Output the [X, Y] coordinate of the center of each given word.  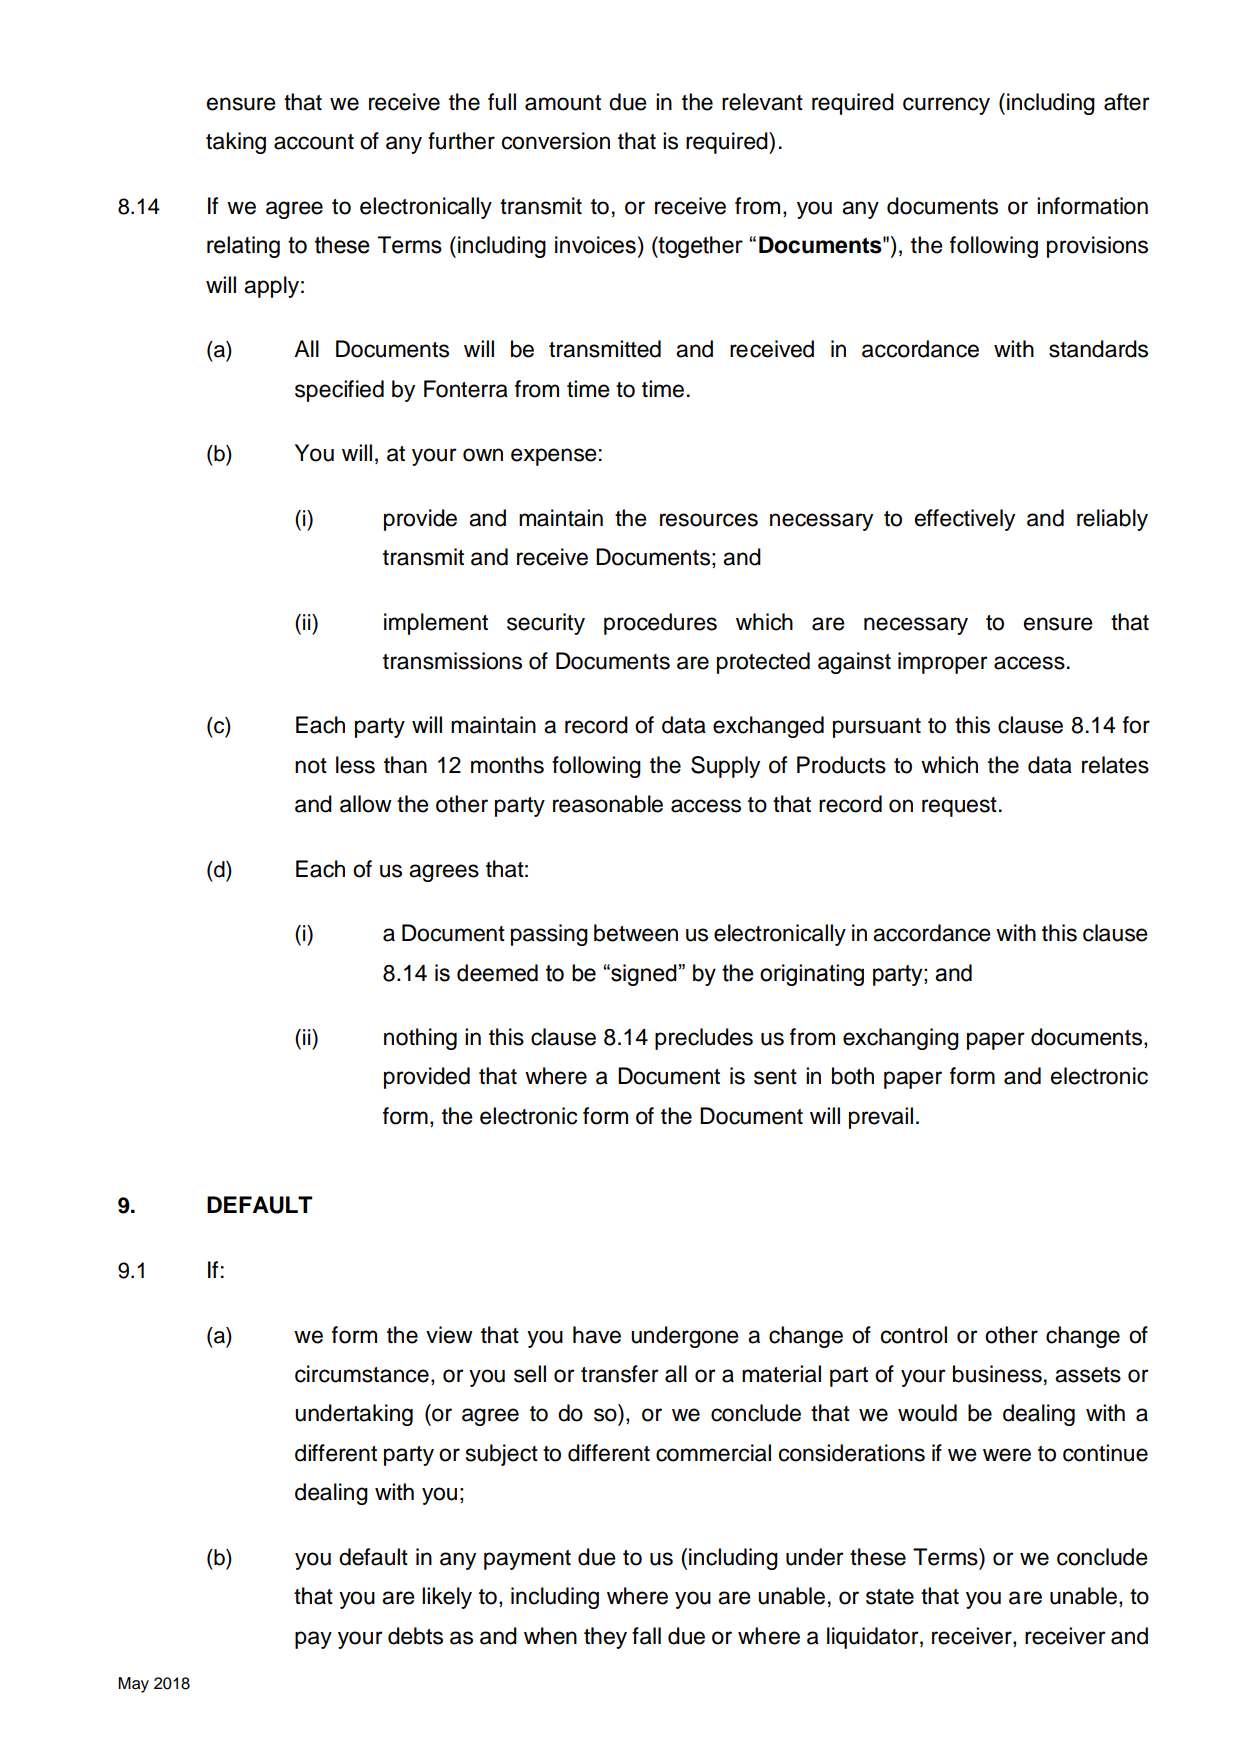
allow [366, 804]
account [314, 142]
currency [946, 106]
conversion [556, 141]
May [133, 1685]
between [636, 933]
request [959, 807]
